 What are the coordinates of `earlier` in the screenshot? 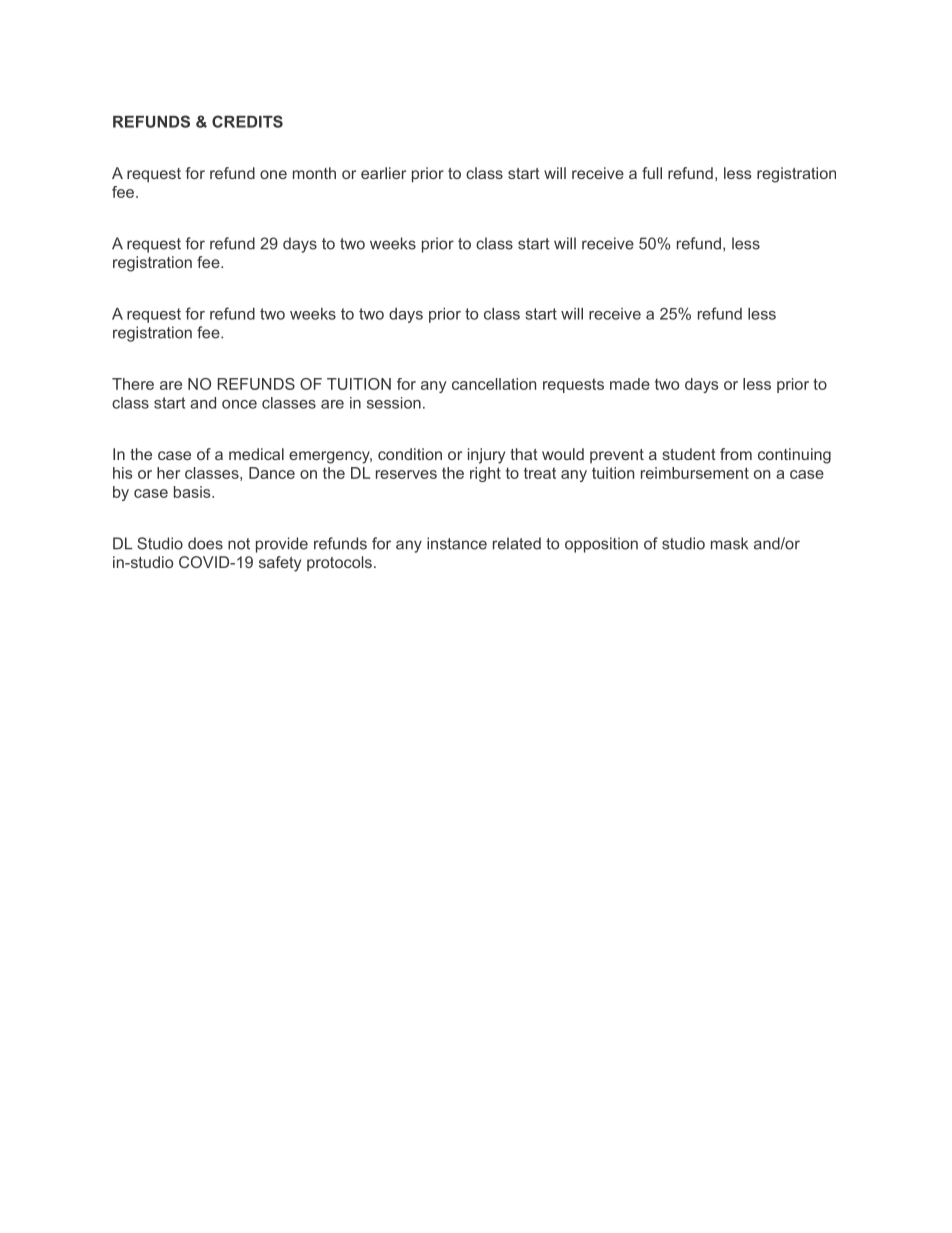 It's located at (383, 173).
